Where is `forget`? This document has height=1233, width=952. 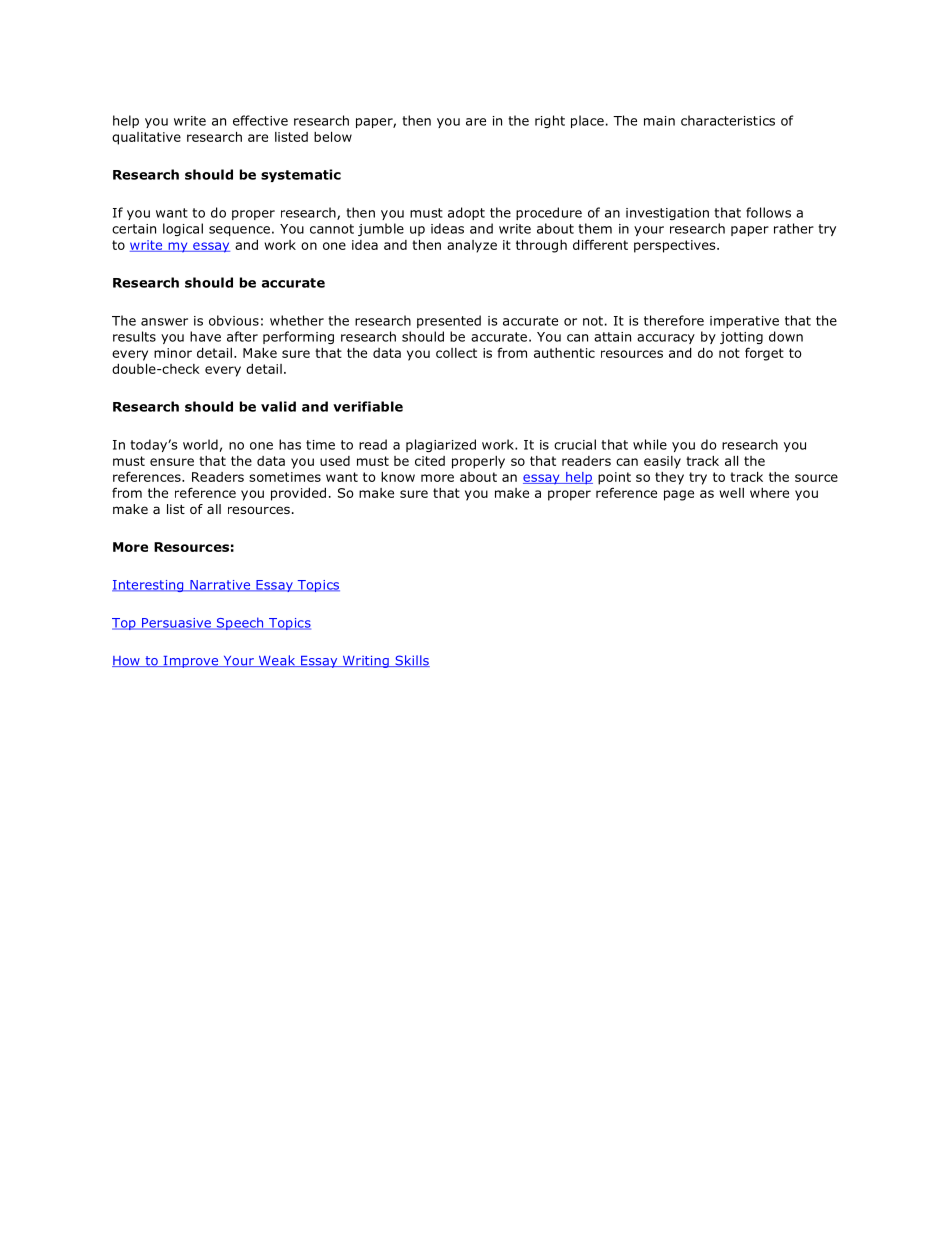
forget is located at coordinates (764, 354).
